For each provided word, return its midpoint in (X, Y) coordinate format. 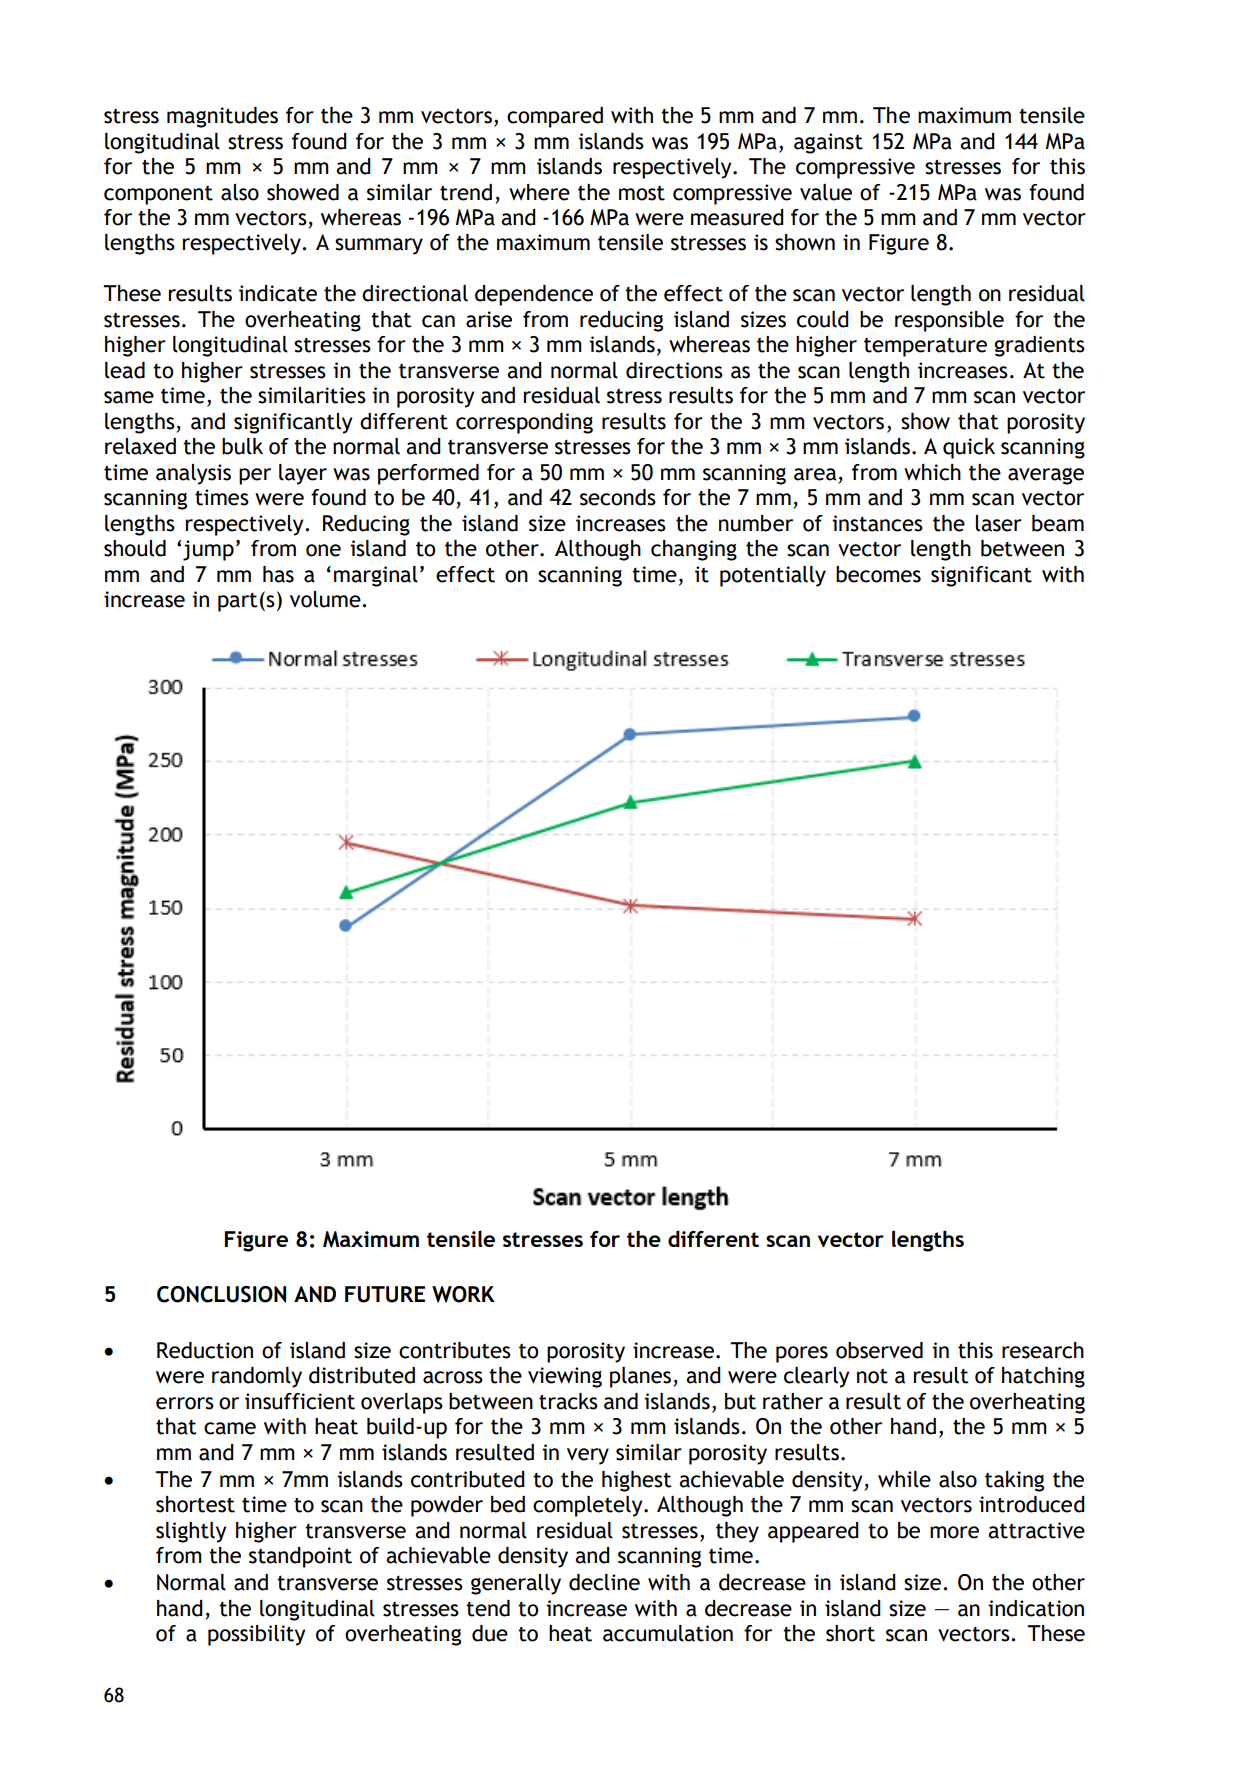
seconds (618, 497)
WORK (463, 1294)
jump (208, 550)
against (828, 143)
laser (999, 523)
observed (879, 1350)
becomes (878, 574)
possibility (256, 1635)
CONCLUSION (221, 1294)
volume (326, 599)
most (642, 193)
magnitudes (222, 117)
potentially (773, 576)
